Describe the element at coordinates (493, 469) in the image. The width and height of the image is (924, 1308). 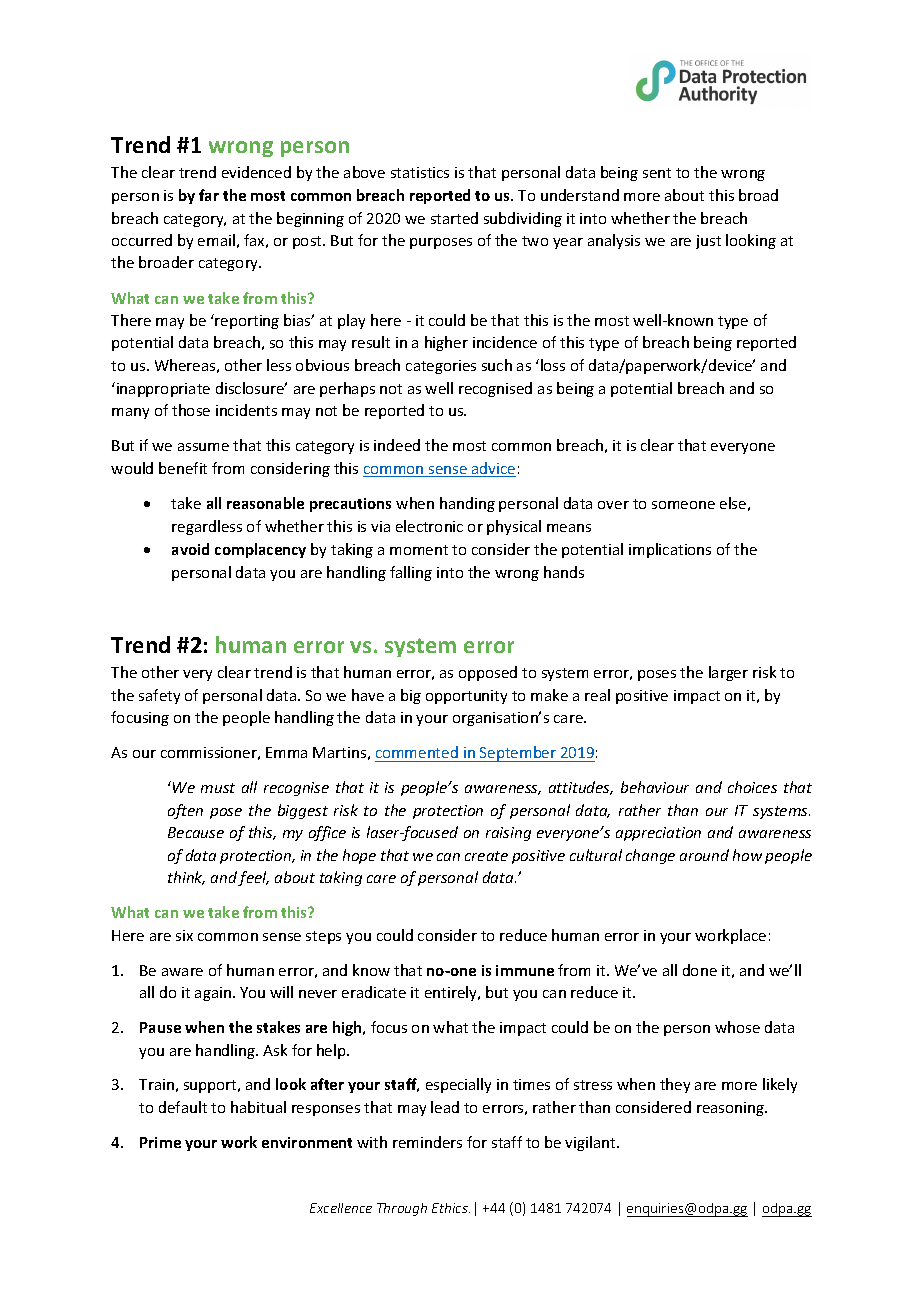
I see `advice` at that location.
